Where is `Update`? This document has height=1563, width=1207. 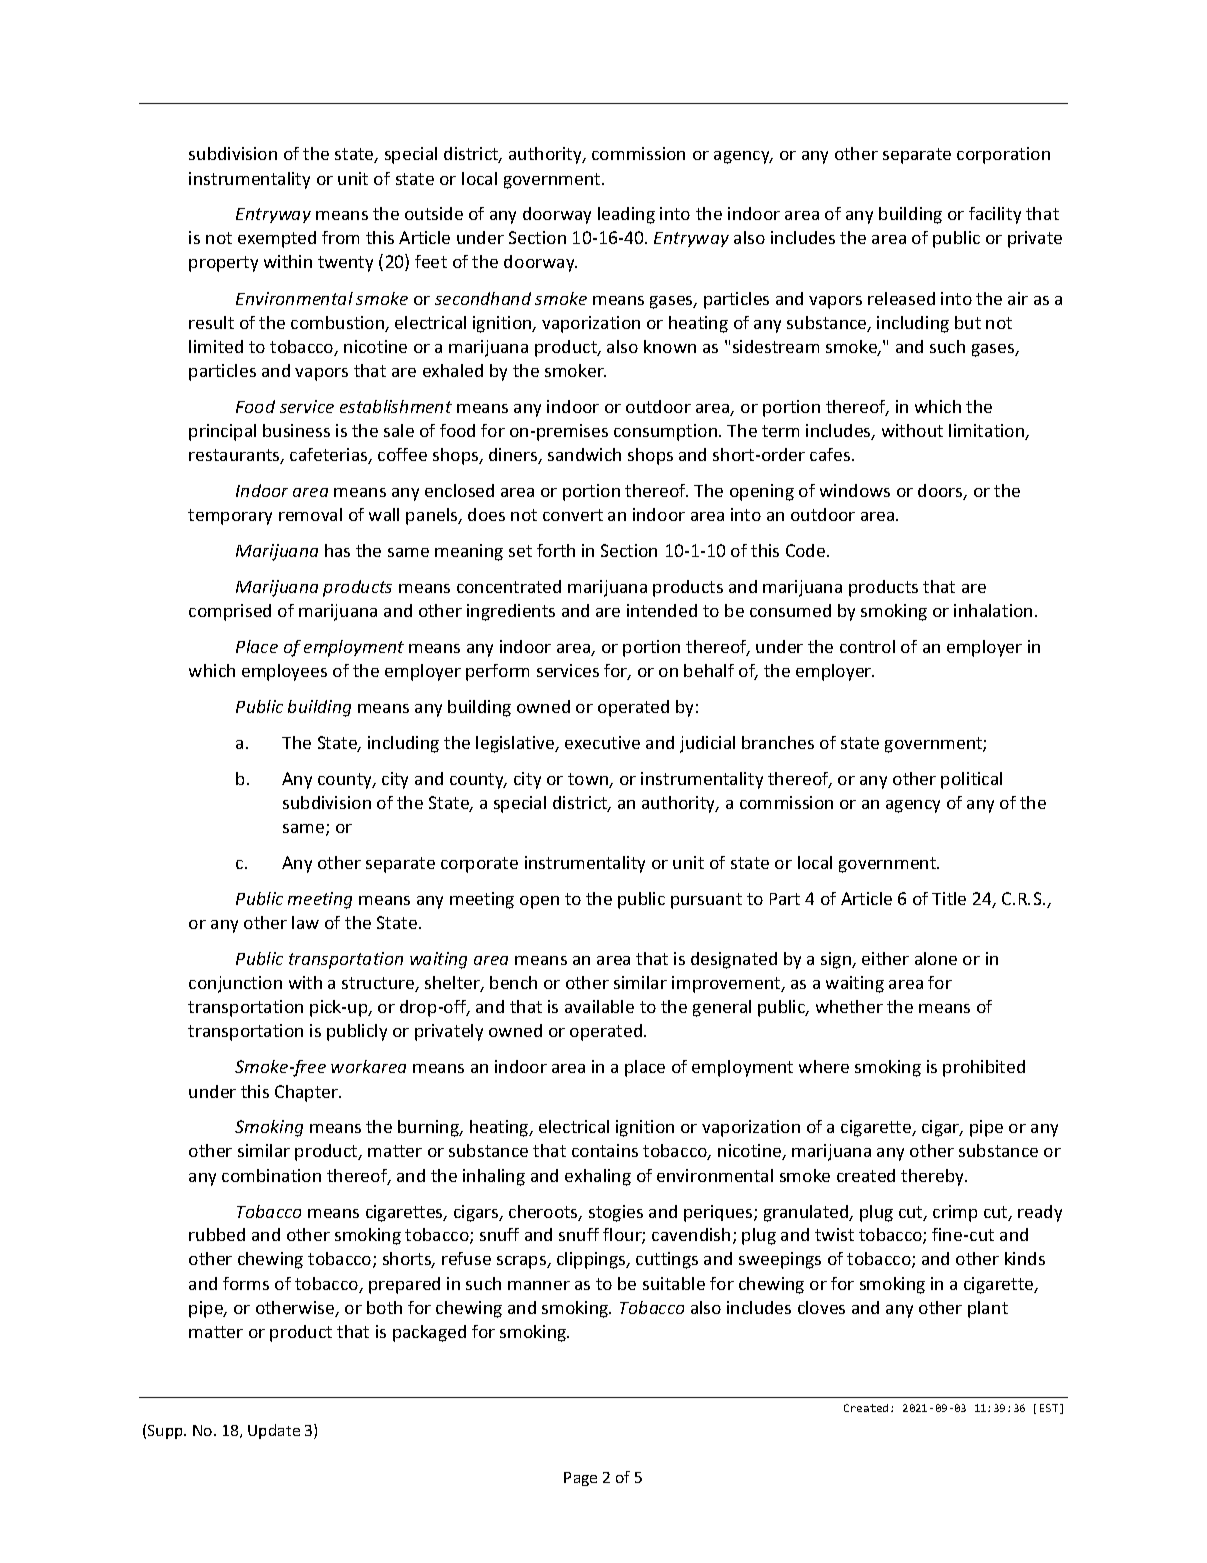 Update is located at coordinates (274, 1431).
